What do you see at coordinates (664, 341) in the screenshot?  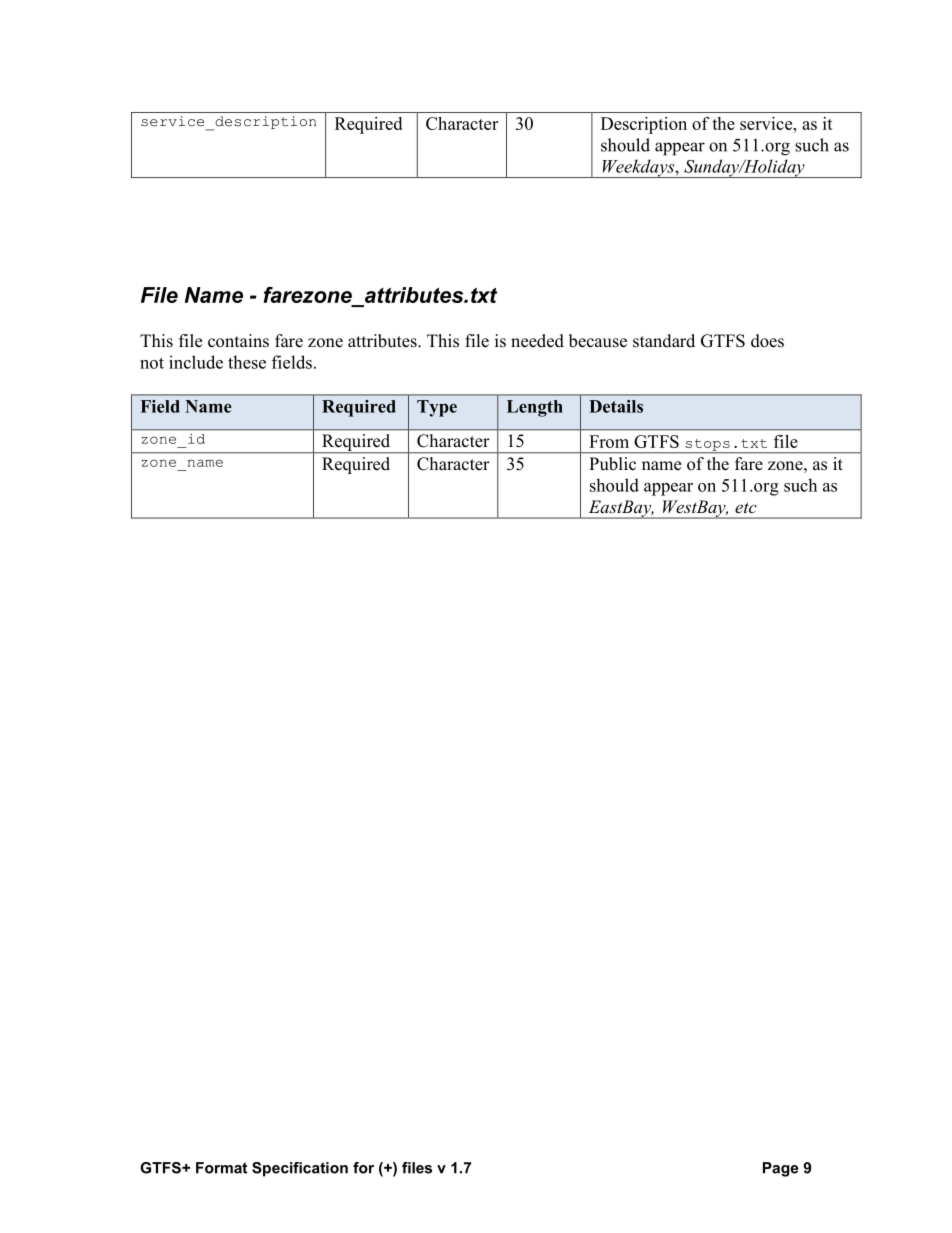 I see `standard` at bounding box center [664, 341].
